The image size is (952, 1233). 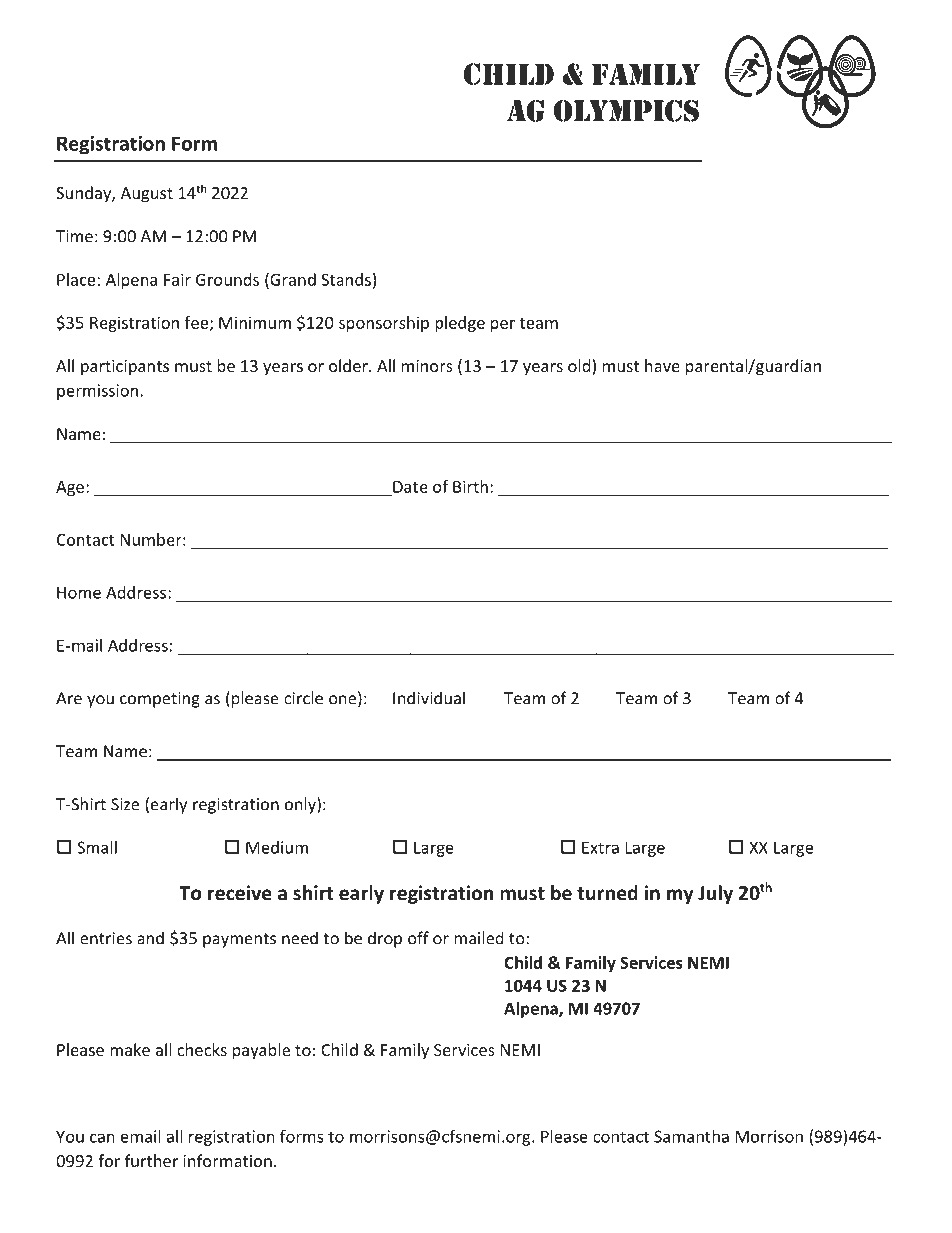 I want to click on August, so click(x=147, y=195).
